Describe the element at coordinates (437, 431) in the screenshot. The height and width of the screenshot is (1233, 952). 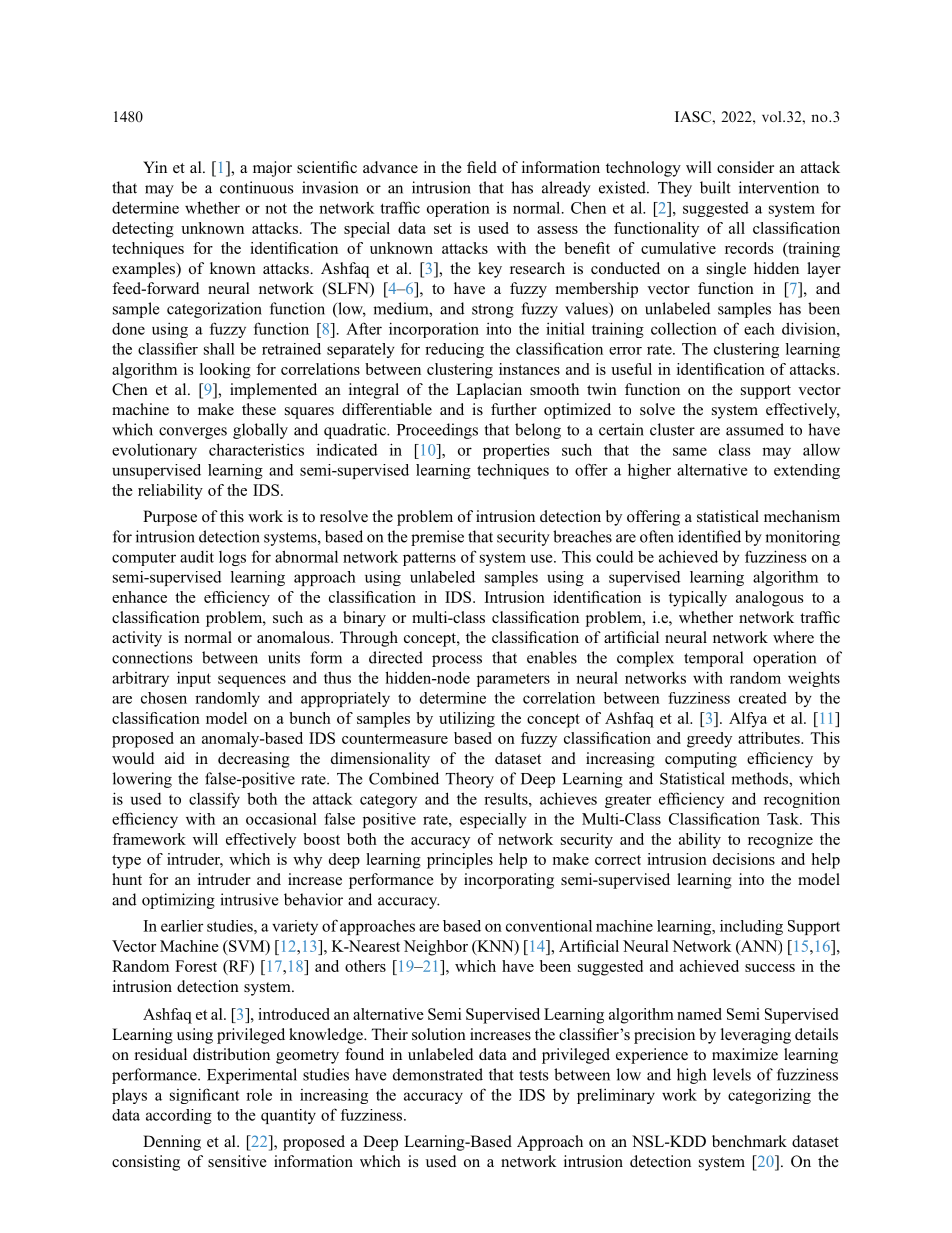
I see `Proceedings` at that location.
